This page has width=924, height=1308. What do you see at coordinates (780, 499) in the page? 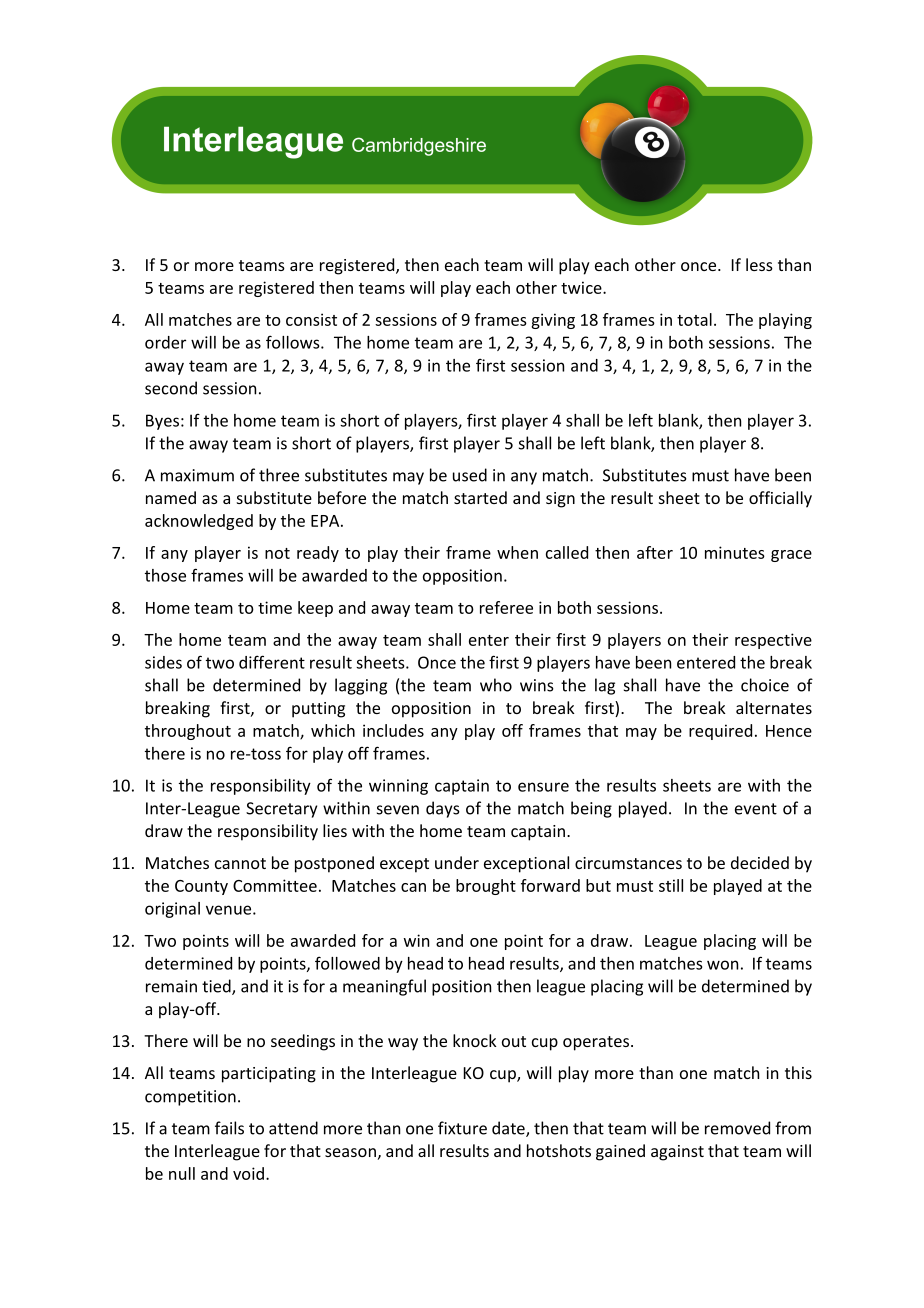
I see `officially` at bounding box center [780, 499].
